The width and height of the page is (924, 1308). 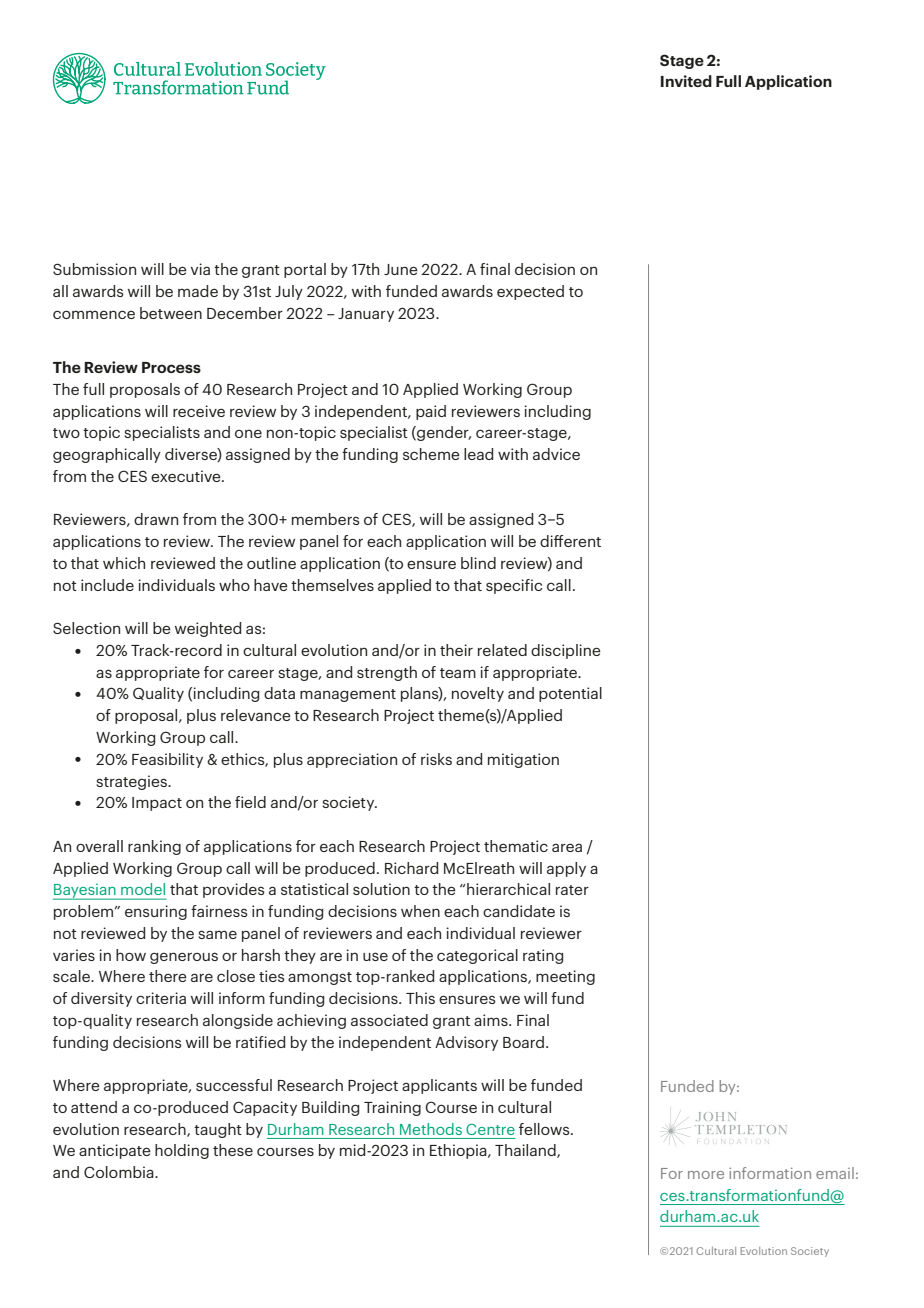 I want to click on executive, so click(x=187, y=476).
